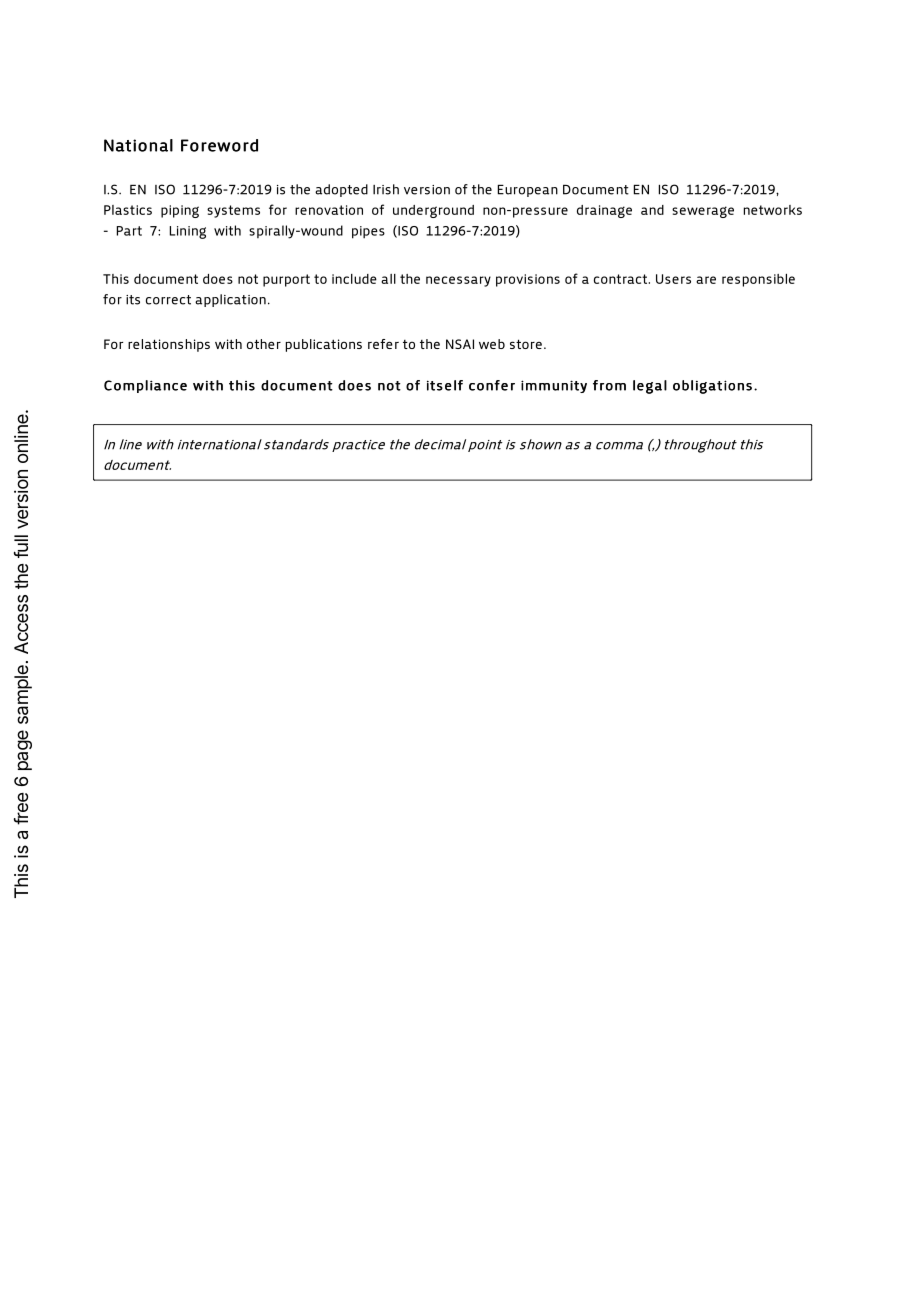  What do you see at coordinates (528, 191) in the document?
I see `European` at bounding box center [528, 191].
